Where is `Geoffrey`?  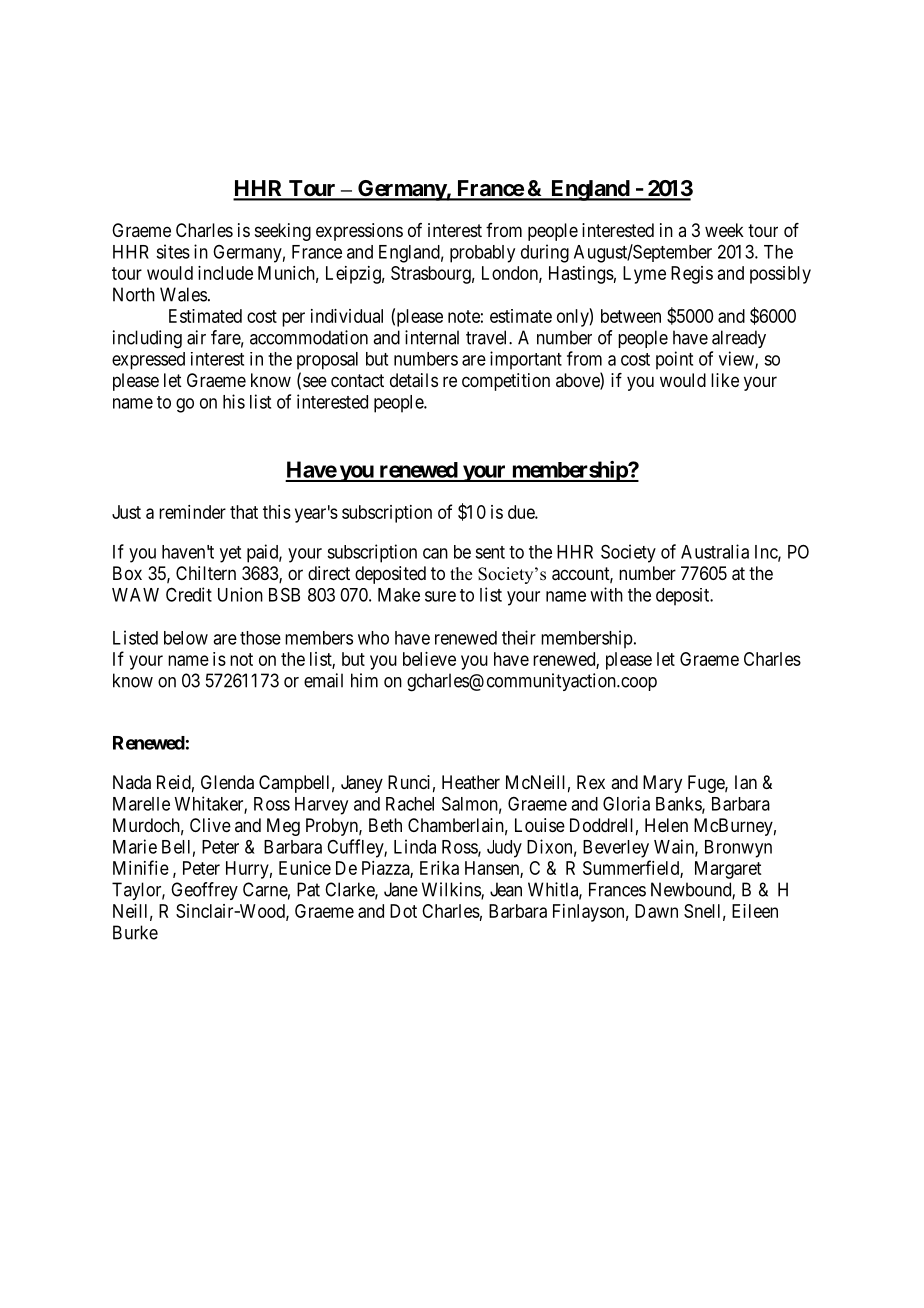
Geoffrey is located at coordinates (204, 891).
